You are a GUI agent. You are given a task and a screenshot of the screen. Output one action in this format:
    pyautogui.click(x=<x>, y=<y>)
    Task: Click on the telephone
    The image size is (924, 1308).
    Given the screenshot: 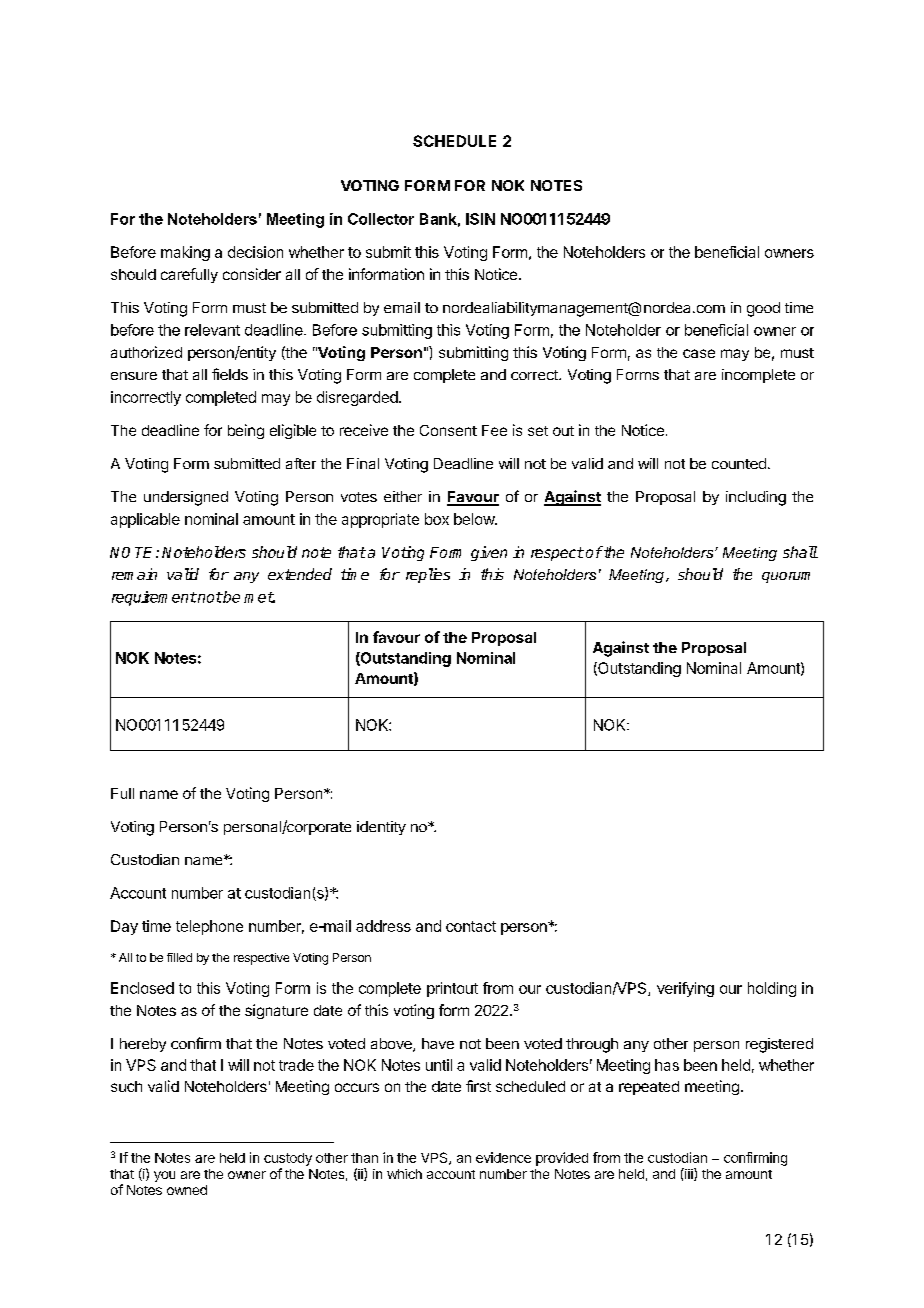 What is the action you would take?
    pyautogui.click(x=209, y=927)
